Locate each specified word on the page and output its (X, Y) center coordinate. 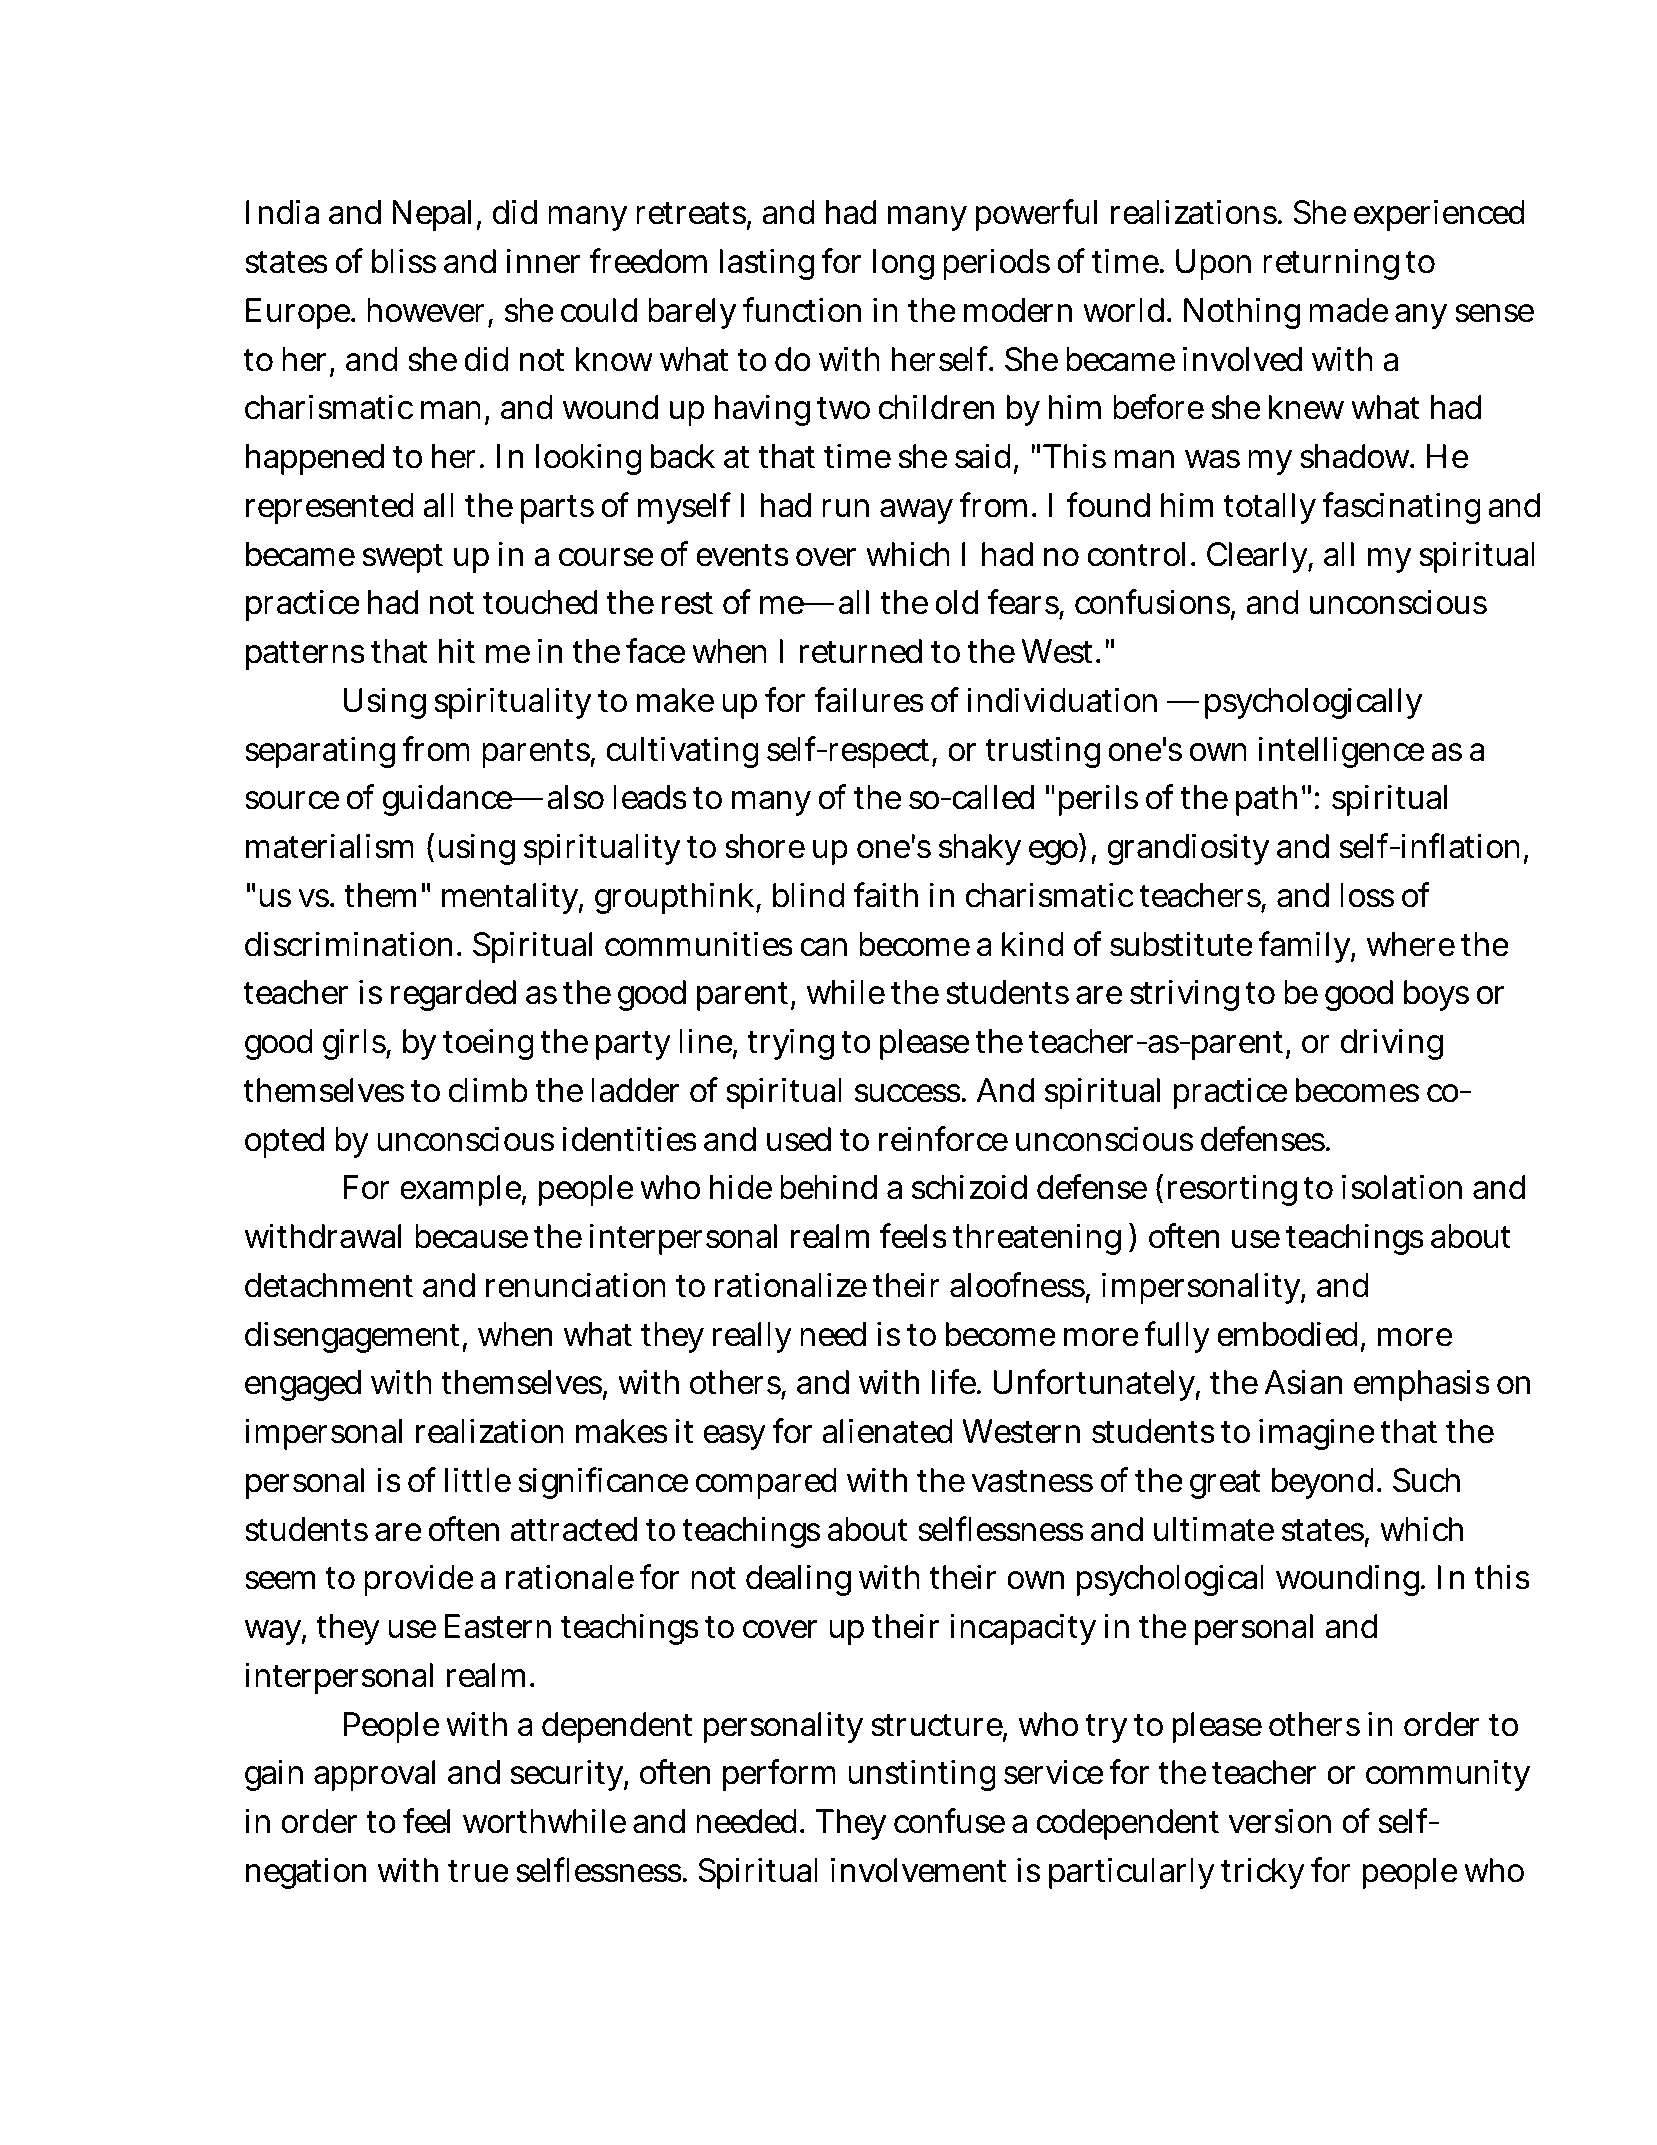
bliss (404, 261)
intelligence (1341, 752)
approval (374, 1775)
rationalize (790, 1285)
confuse (949, 1821)
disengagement (354, 1337)
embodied (1287, 1334)
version (1280, 1821)
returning (1331, 264)
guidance (448, 800)
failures (869, 700)
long (903, 264)
